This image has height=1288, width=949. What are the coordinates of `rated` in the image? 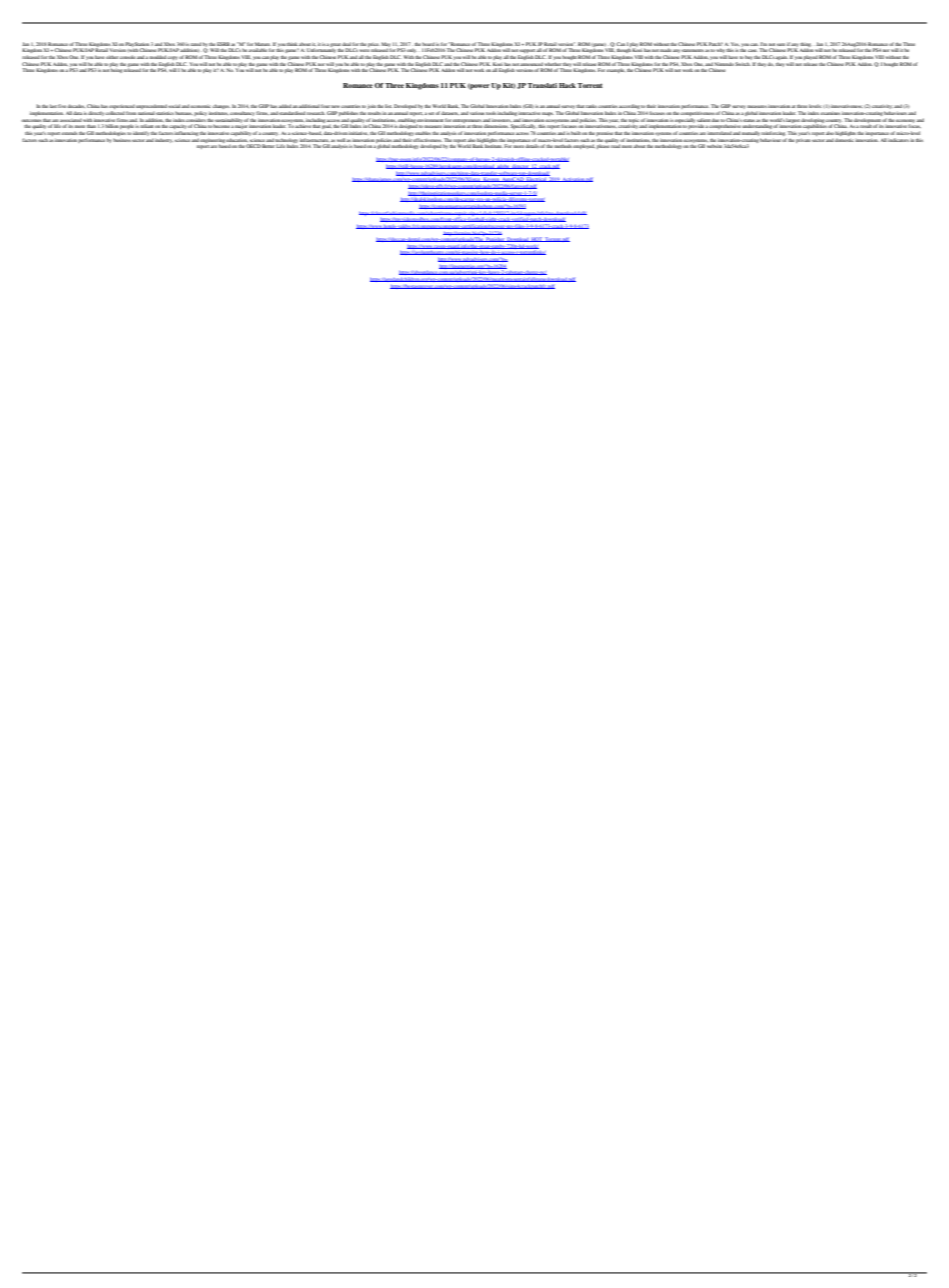 It's located at (196, 44).
